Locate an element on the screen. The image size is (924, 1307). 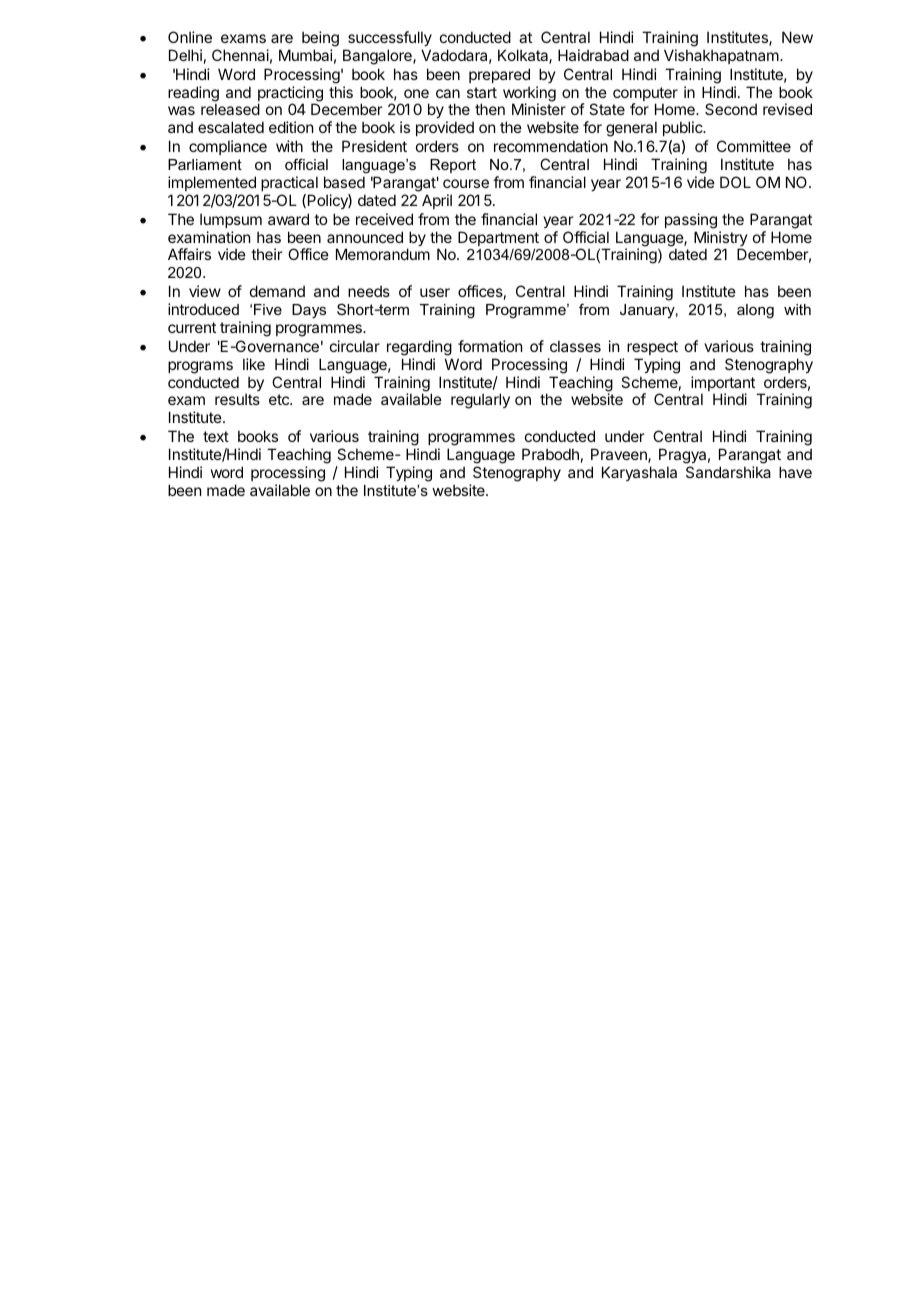
Ministry is located at coordinates (721, 240).
